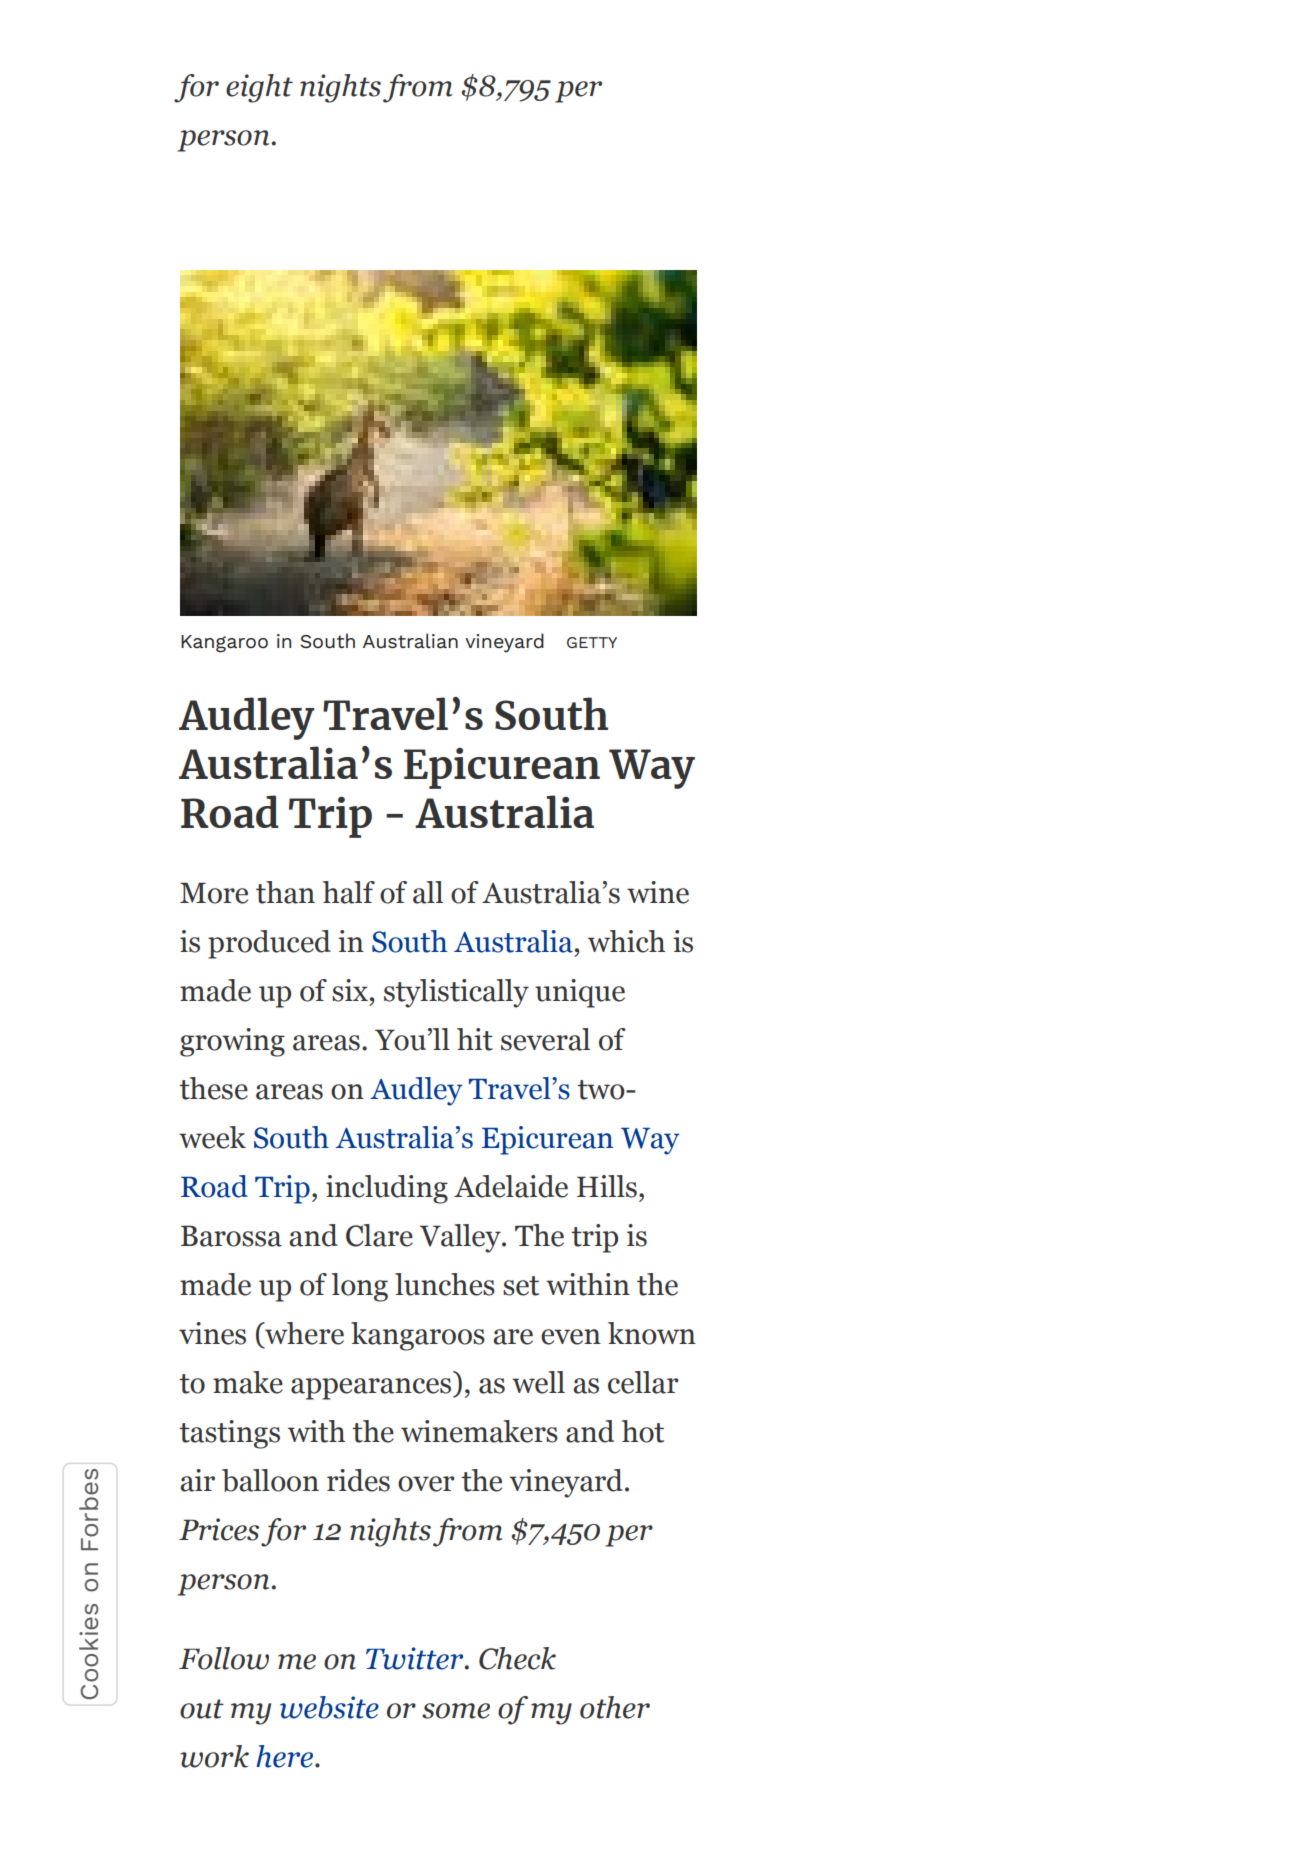 Image resolution: width=1310 pixels, height=1852 pixels. What do you see at coordinates (580, 993) in the screenshot?
I see `unique` at bounding box center [580, 993].
